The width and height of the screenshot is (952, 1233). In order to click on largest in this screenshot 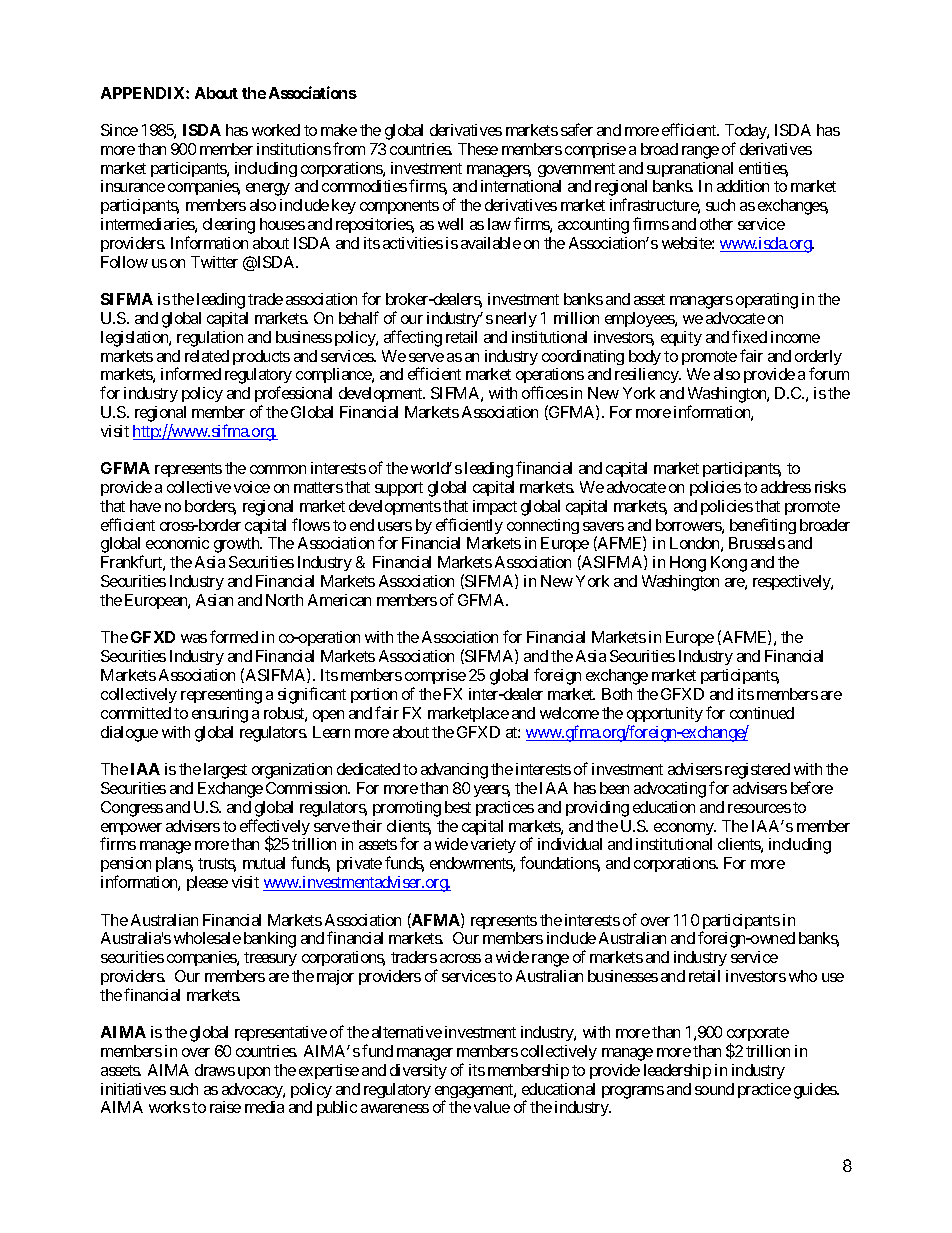, I will do `click(225, 771)`.
